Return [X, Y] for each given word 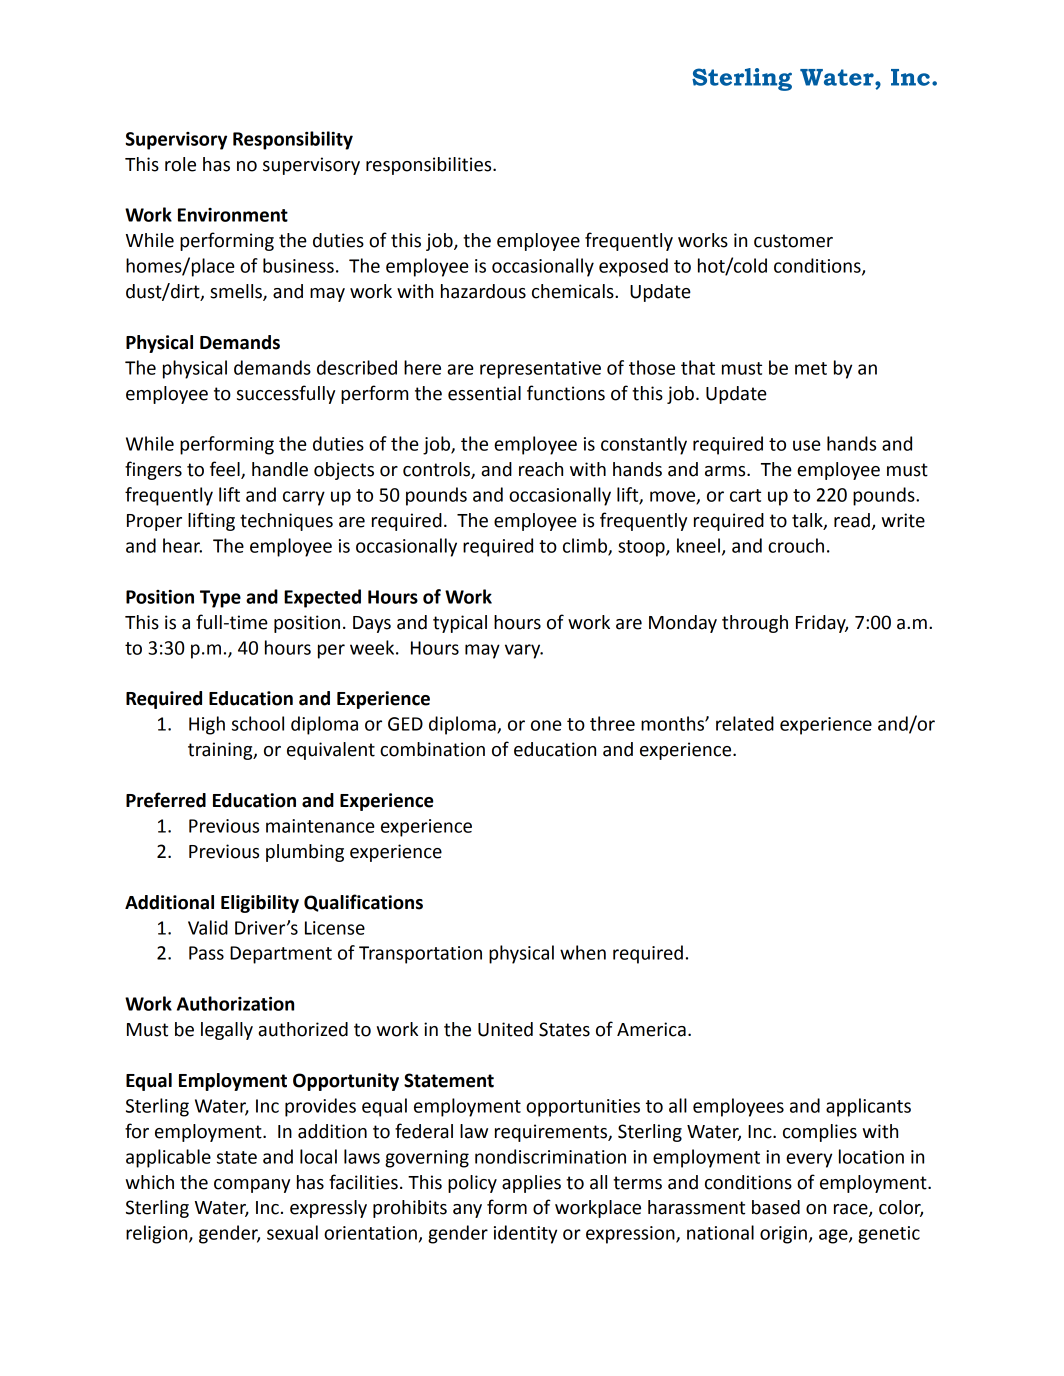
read [852, 520]
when [583, 952]
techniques [286, 522]
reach [541, 469]
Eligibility [260, 904]
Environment [233, 215]
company [252, 1186]
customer [793, 241]
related [745, 723]
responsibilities [430, 166]
